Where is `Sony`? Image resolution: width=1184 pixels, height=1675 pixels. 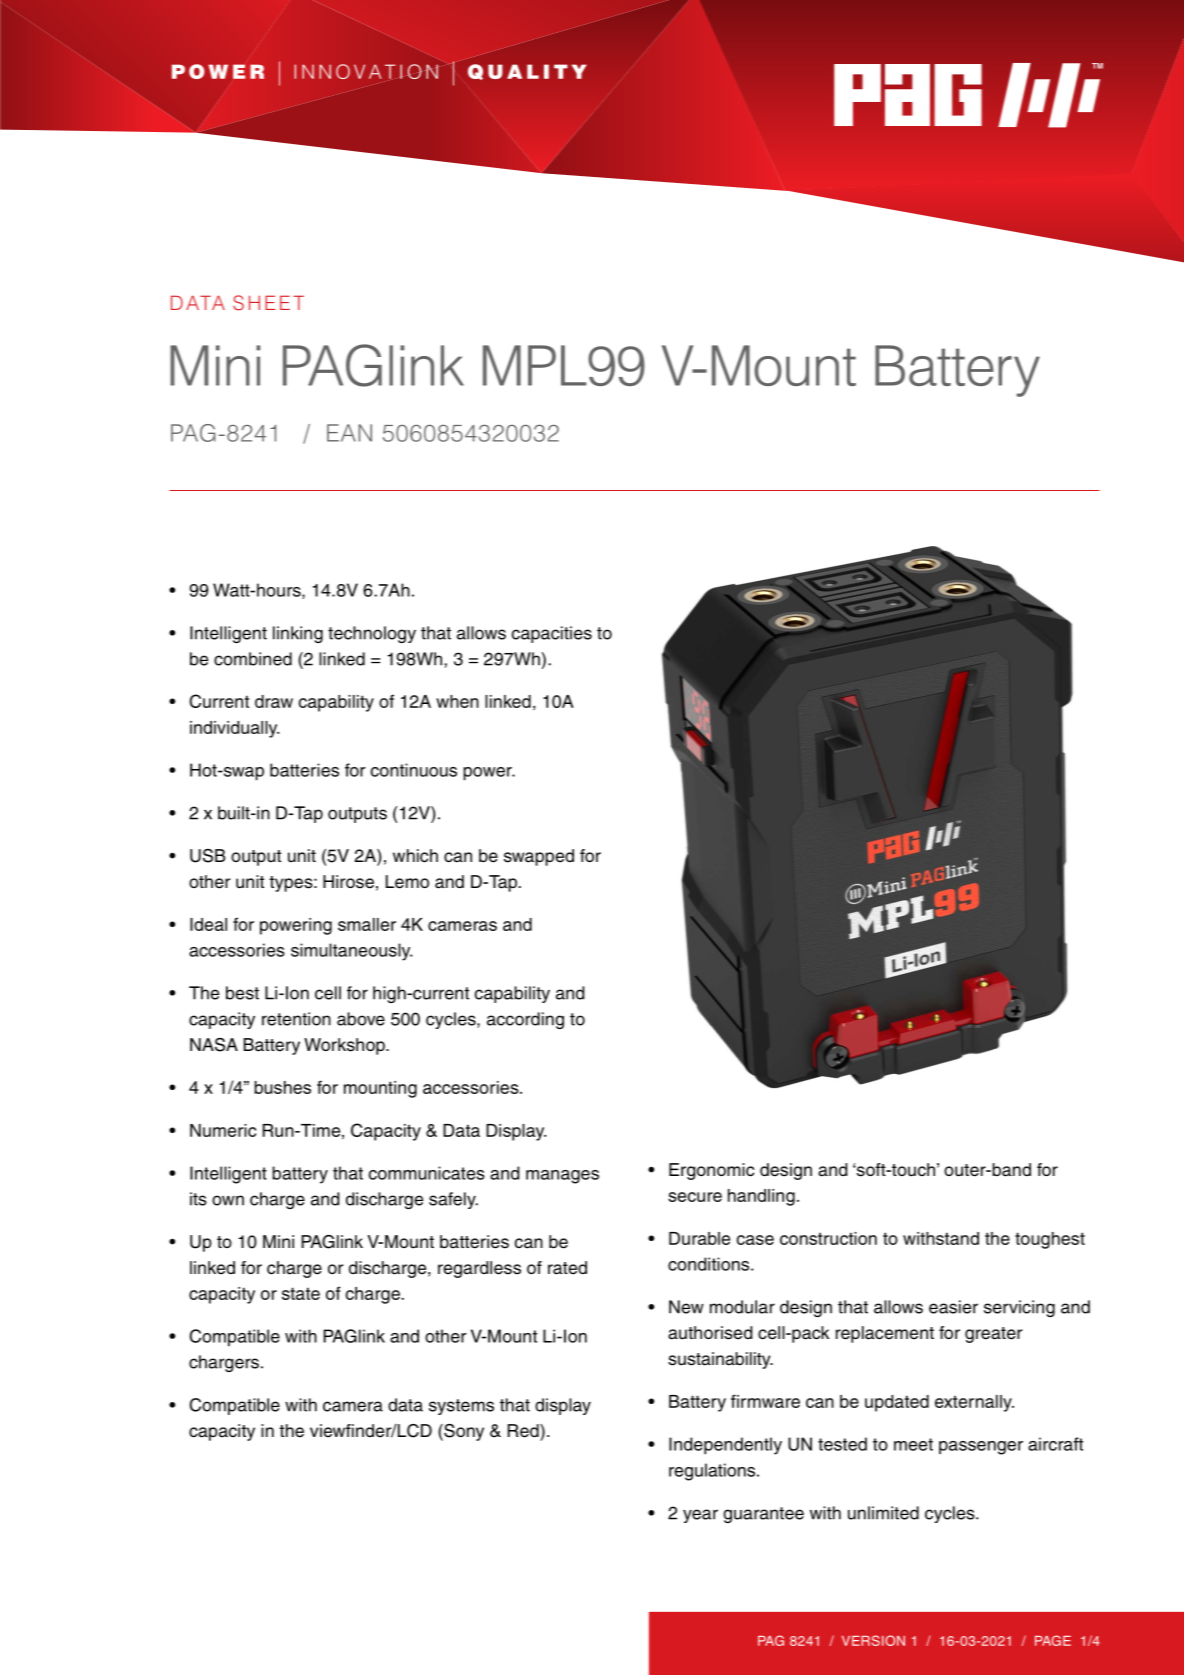
Sony is located at coordinates (463, 1432).
